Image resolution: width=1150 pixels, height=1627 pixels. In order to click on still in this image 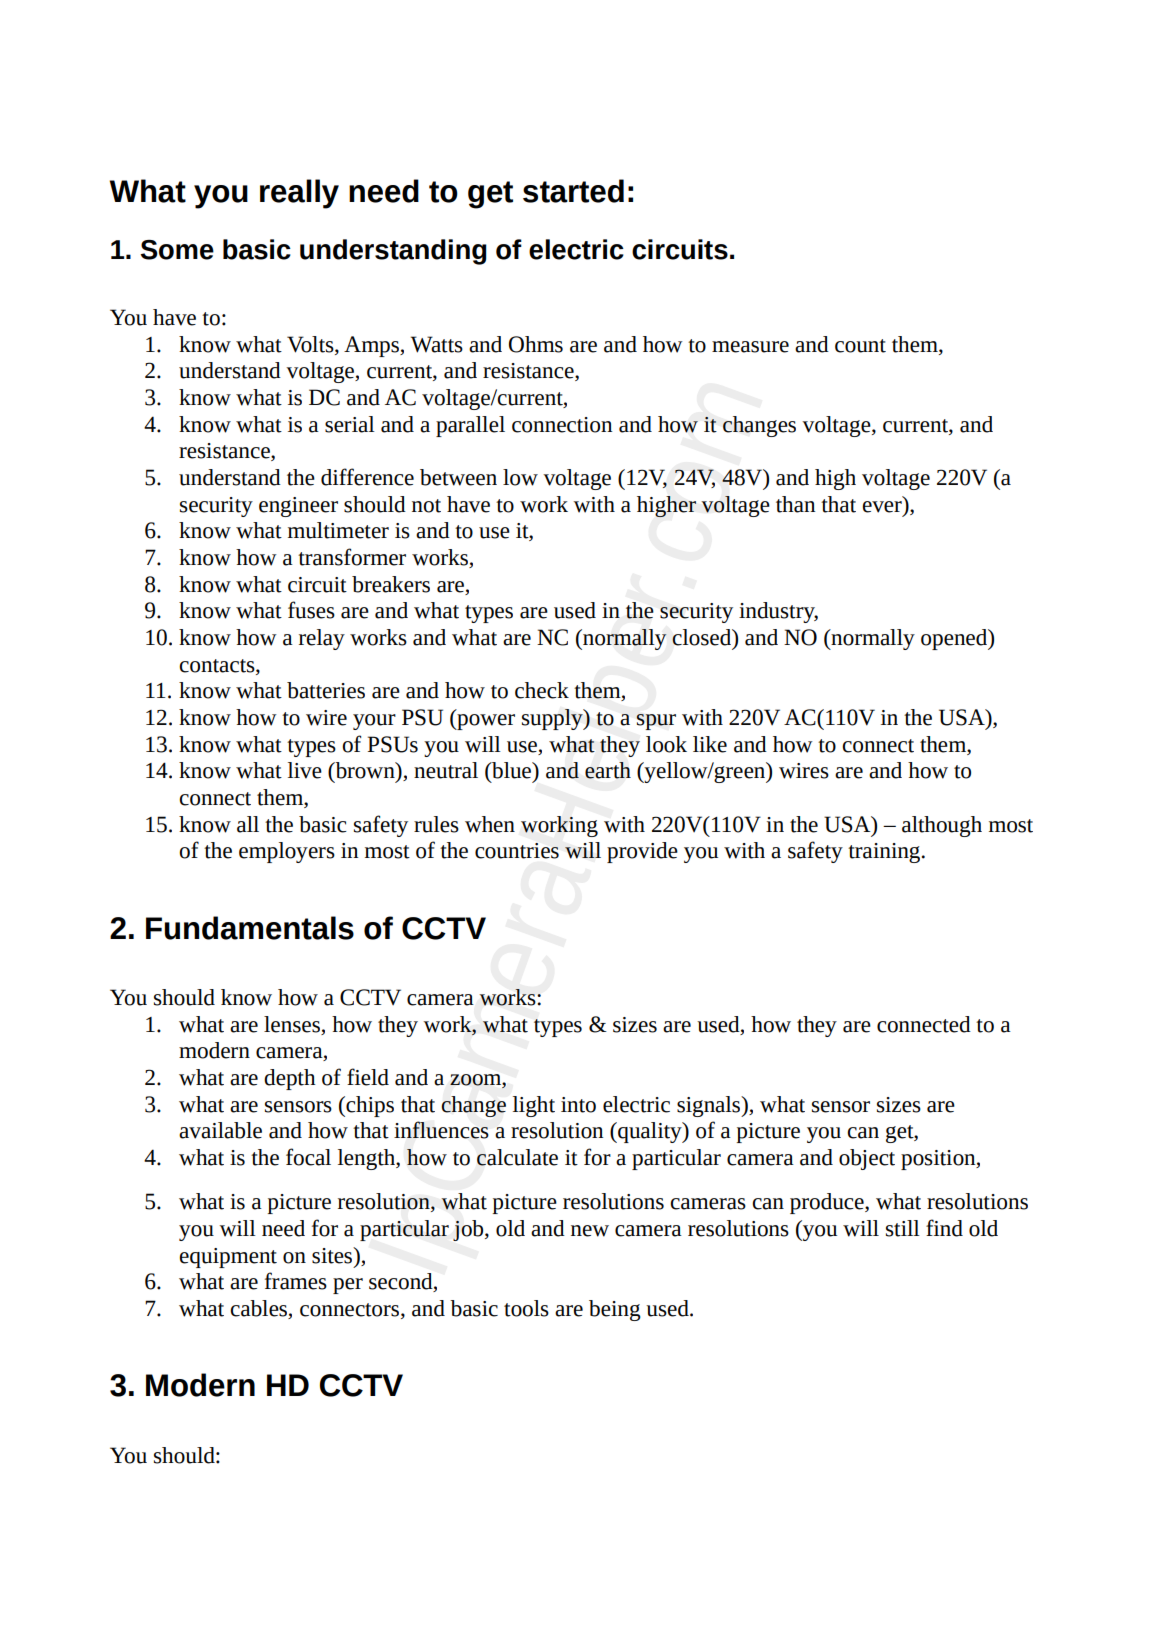, I will do `click(903, 1228)`.
